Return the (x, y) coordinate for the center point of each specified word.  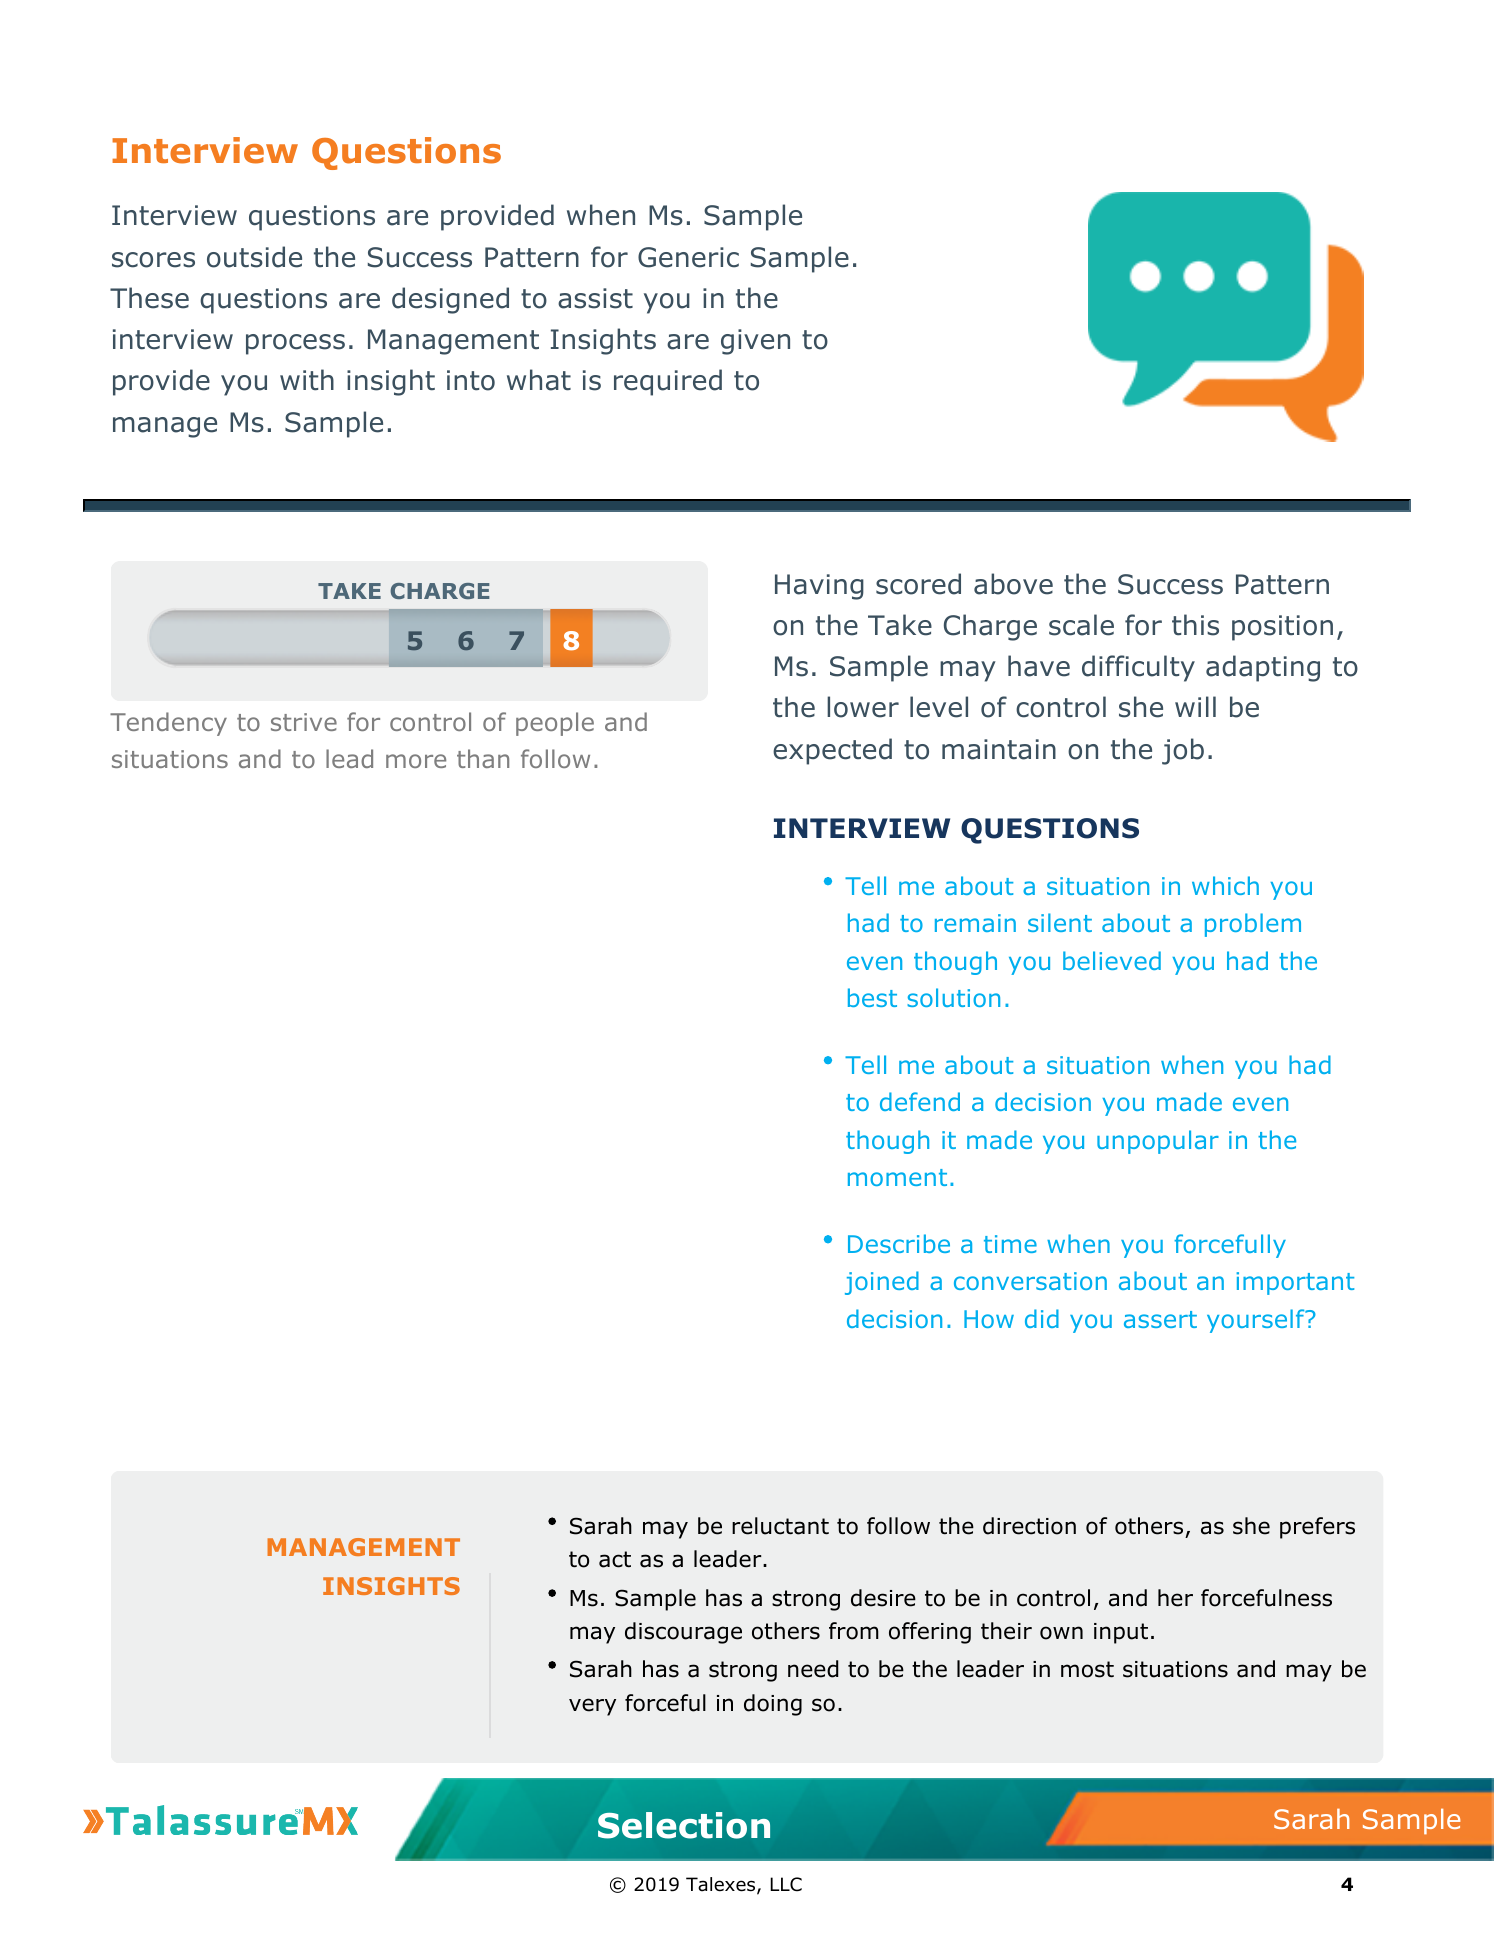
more (416, 761)
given (755, 342)
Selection (684, 1825)
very (592, 1707)
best (872, 997)
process (295, 344)
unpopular (1158, 1142)
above (1013, 584)
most (1087, 1669)
